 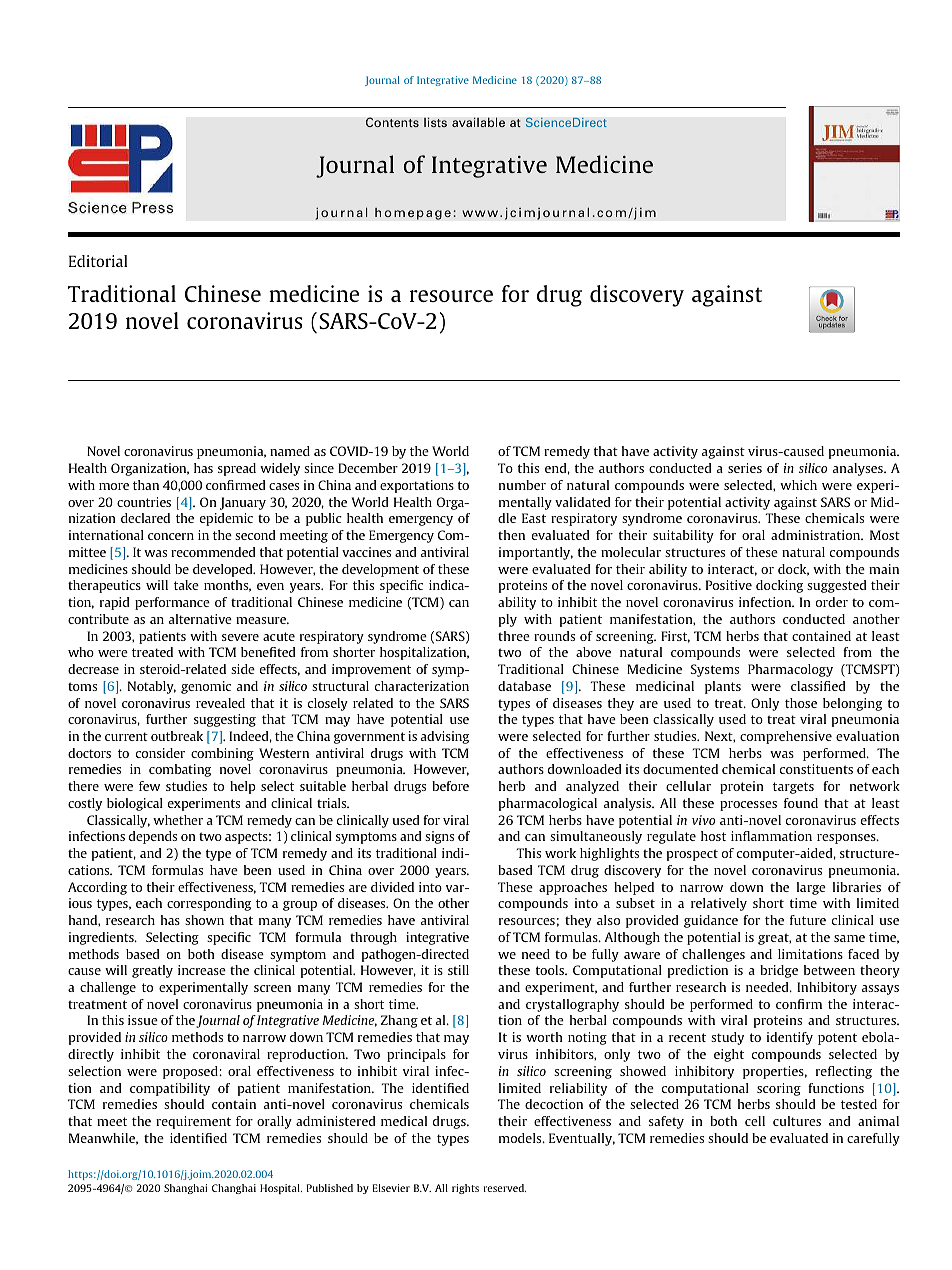 I want to click on Editorial, so click(x=98, y=261).
